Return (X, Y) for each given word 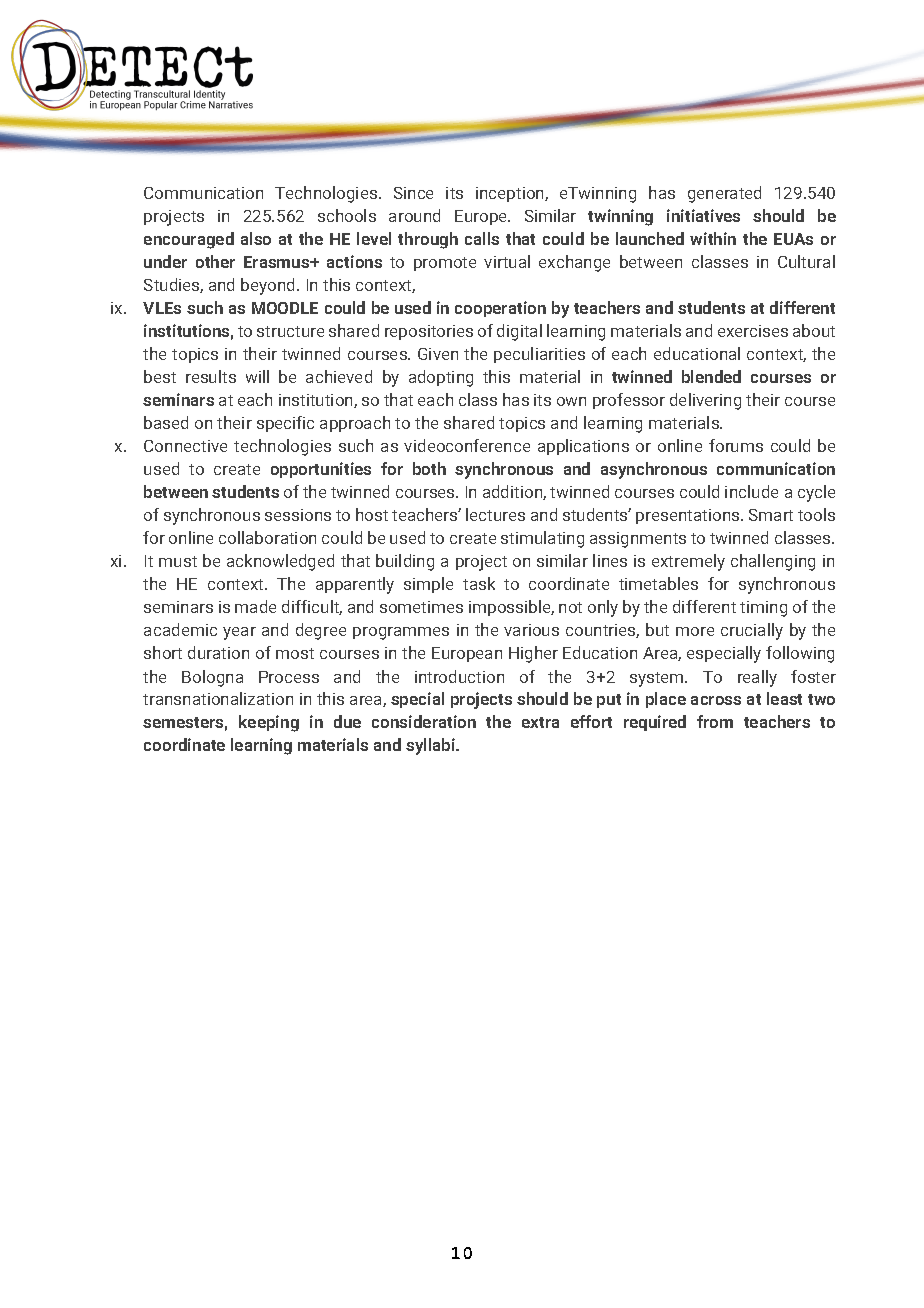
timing (763, 609)
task (479, 583)
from (715, 721)
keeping (269, 723)
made (255, 606)
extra (540, 722)
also (256, 238)
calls (482, 238)
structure (290, 331)
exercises (753, 331)
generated (724, 194)
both (429, 468)
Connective (185, 446)
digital (519, 332)
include (751, 491)
